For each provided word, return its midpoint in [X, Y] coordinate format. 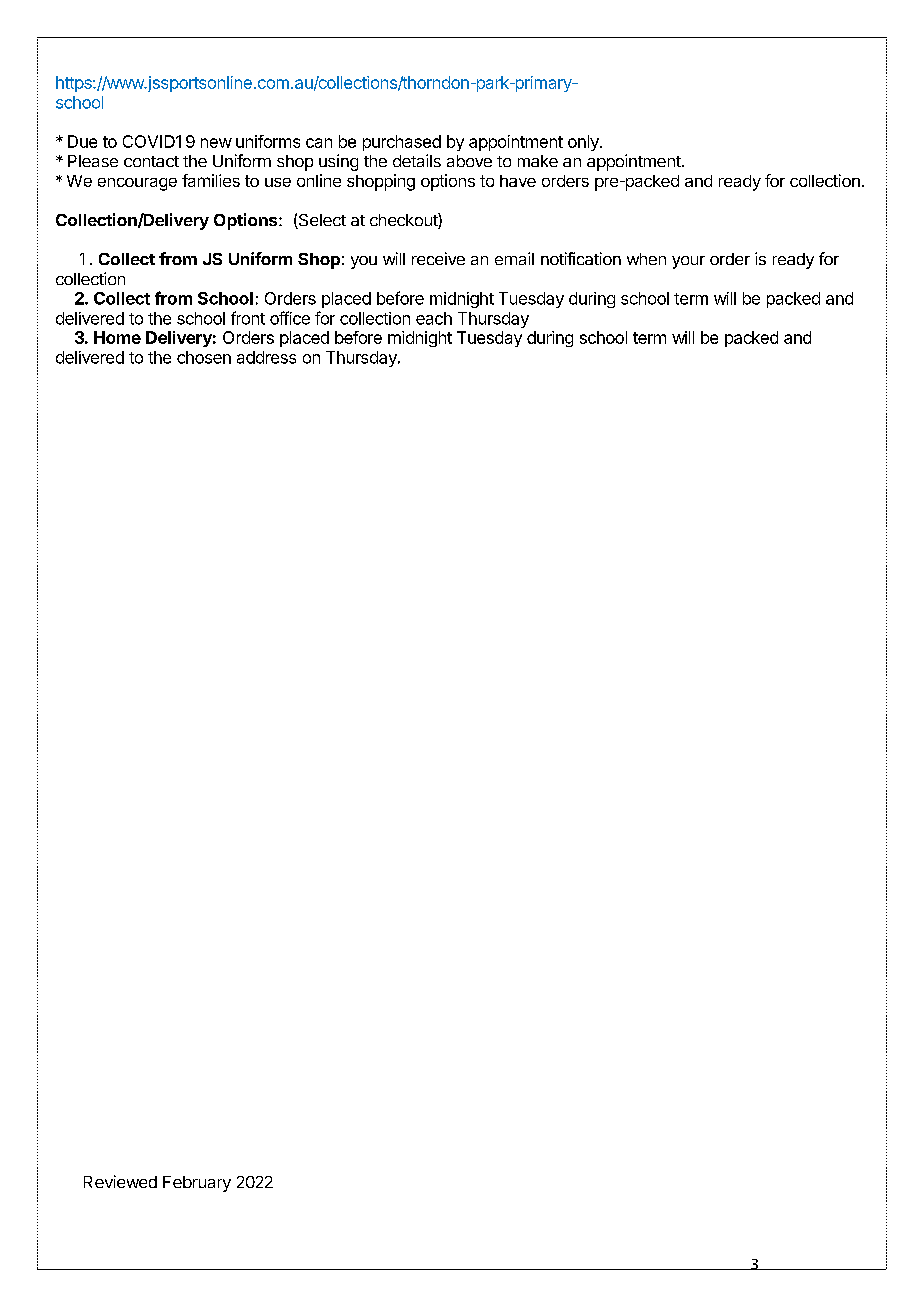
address [266, 357]
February [197, 1184]
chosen [204, 357]
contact [151, 161]
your [688, 262]
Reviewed [120, 1181]
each [434, 318]
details [417, 160]
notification [581, 258]
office [290, 318]
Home [117, 337]
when [646, 259]
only [584, 143]
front [248, 318]
